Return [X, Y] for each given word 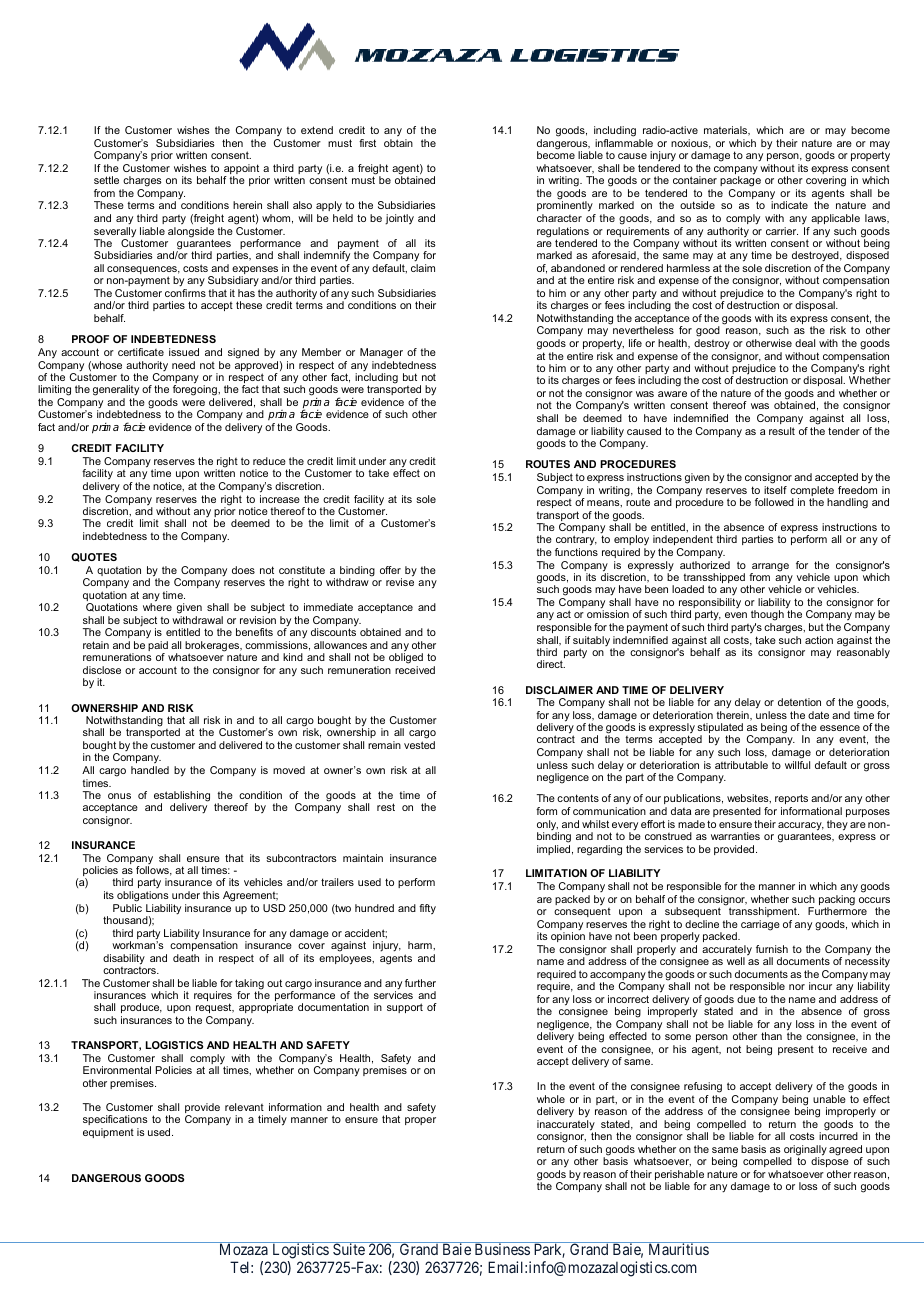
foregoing [195, 391]
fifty [427, 909]
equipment [108, 1133]
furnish [772, 949]
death [186, 958]
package [740, 183]
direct [551, 664]
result [782, 431]
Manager [381, 353]
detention [799, 702]
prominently [566, 207]
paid [158, 647]
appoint [242, 170]
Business [501, 1248]
